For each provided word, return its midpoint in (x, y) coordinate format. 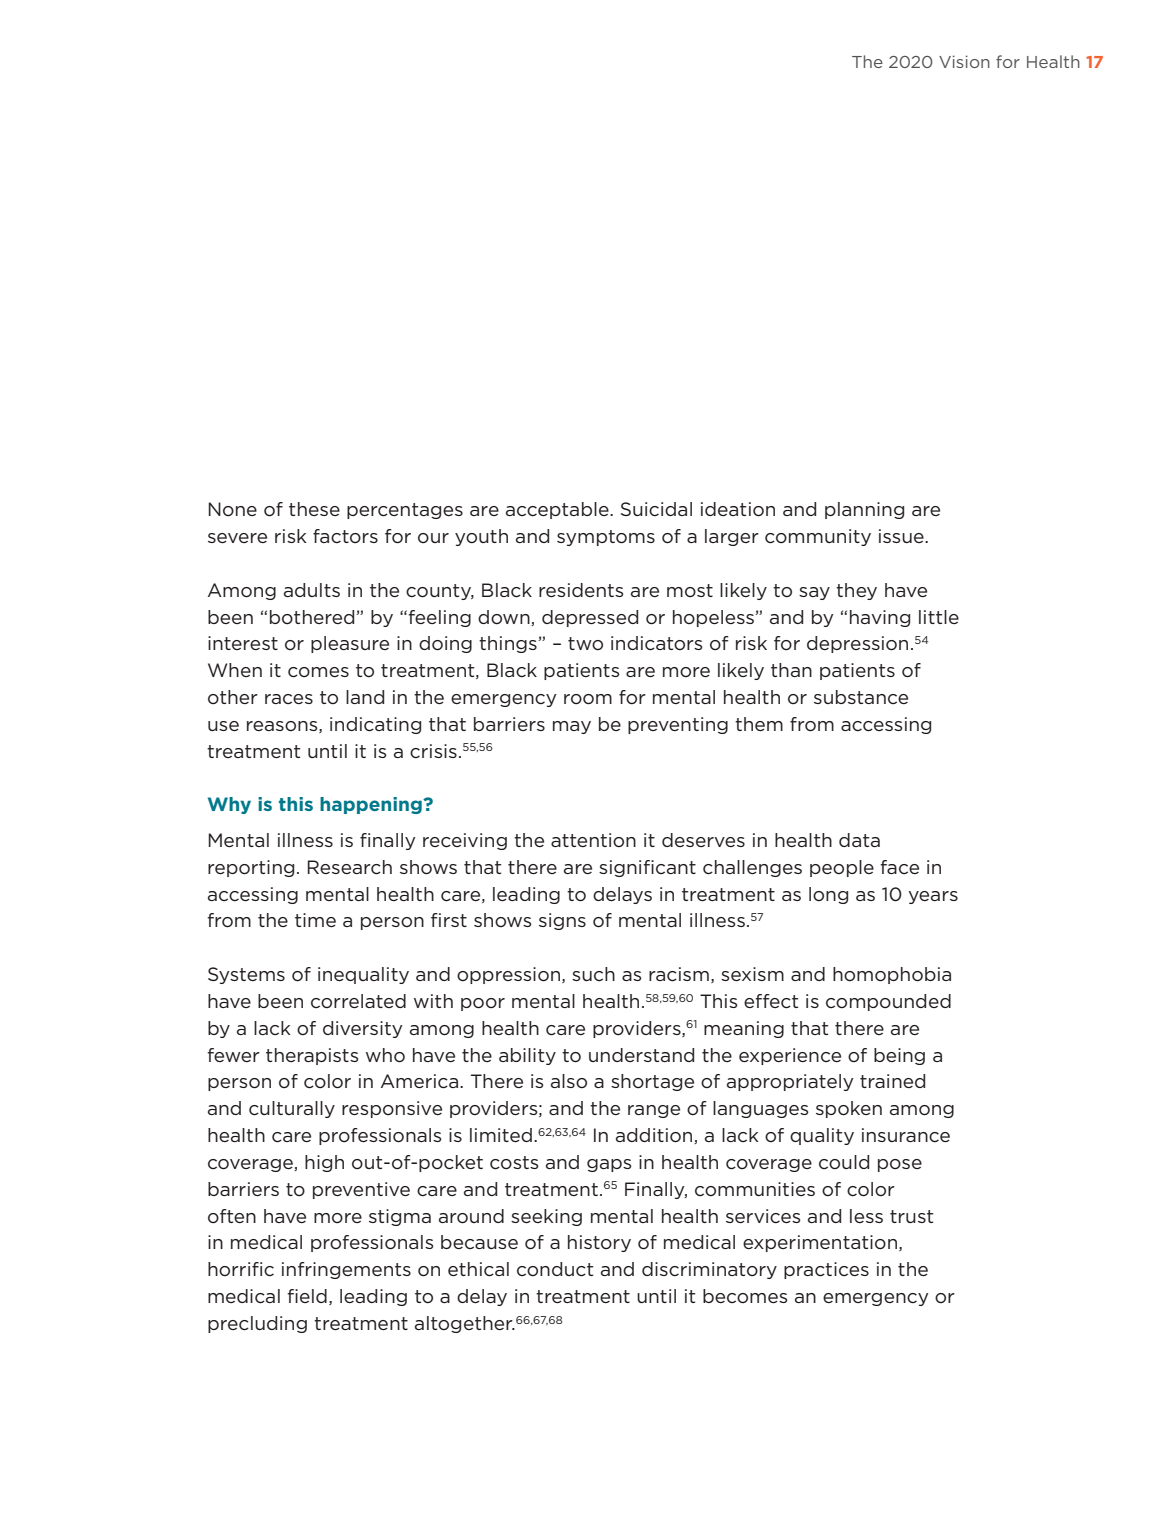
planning (864, 510)
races (289, 699)
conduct (555, 1269)
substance (861, 697)
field (307, 1296)
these (314, 509)
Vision (964, 61)
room (588, 699)
